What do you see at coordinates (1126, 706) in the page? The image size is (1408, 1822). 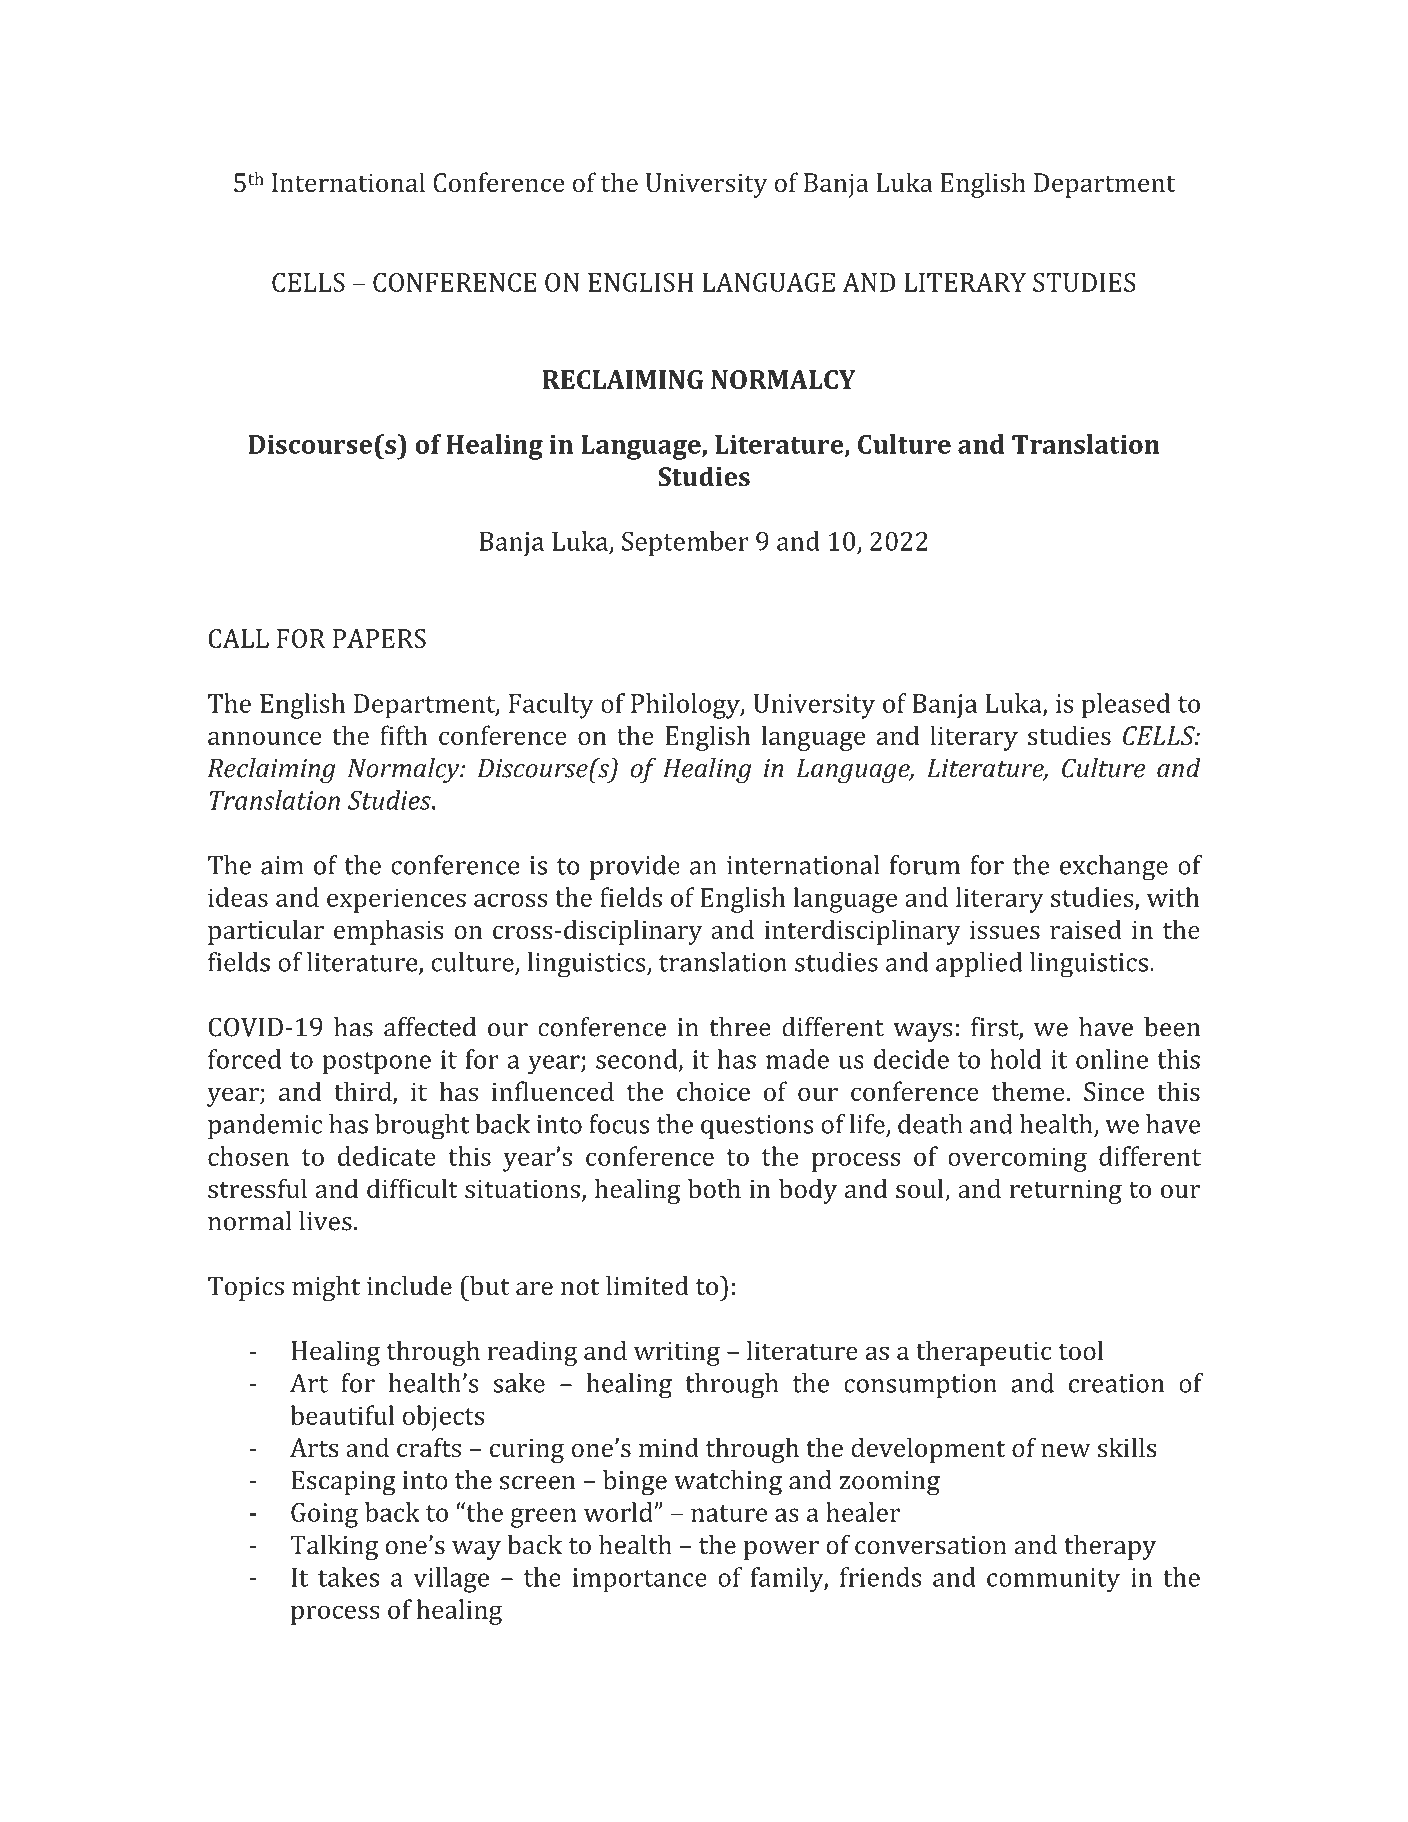 I see `pleased` at bounding box center [1126, 706].
